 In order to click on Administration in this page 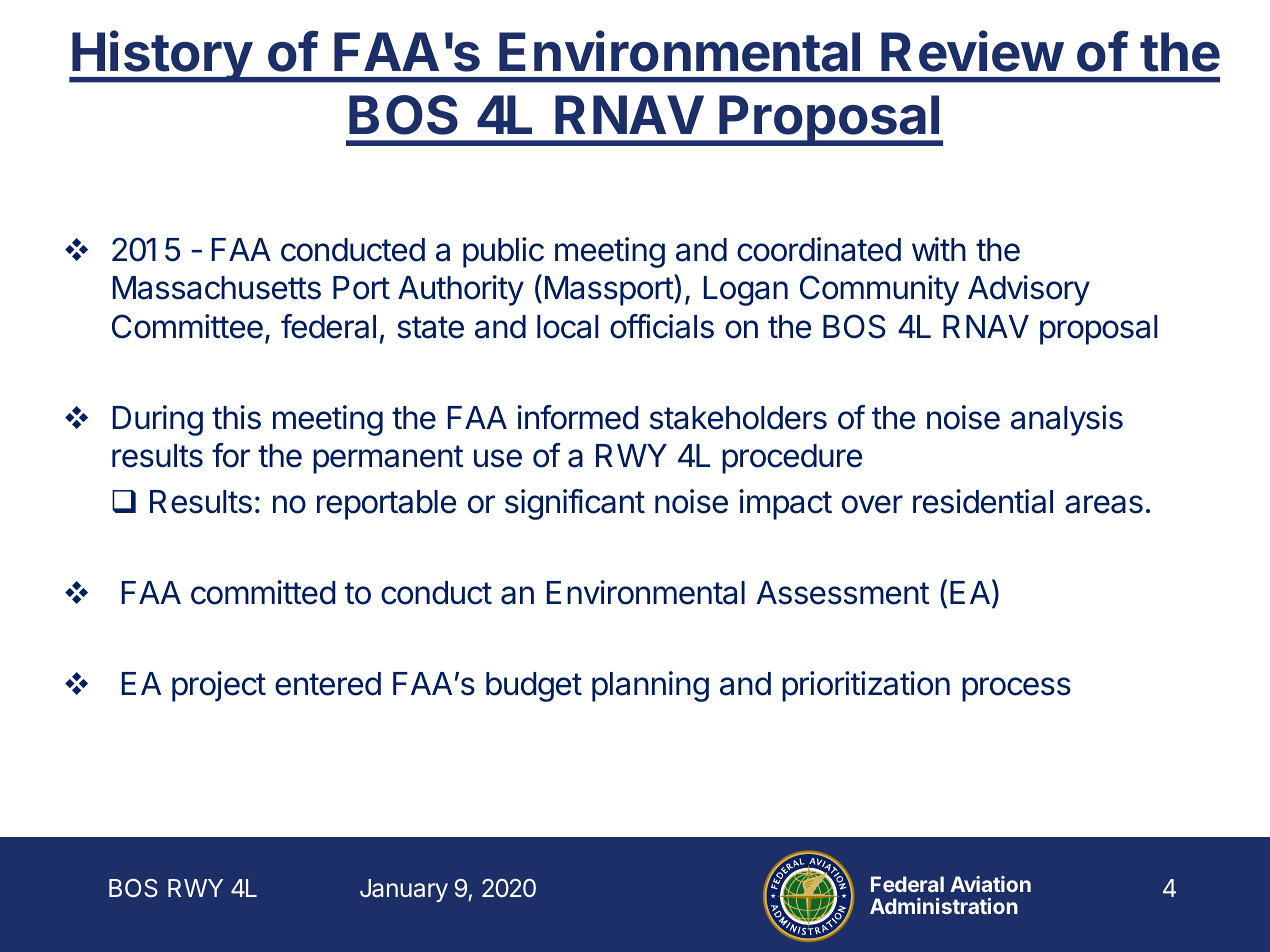, I will do `click(944, 906)`.
